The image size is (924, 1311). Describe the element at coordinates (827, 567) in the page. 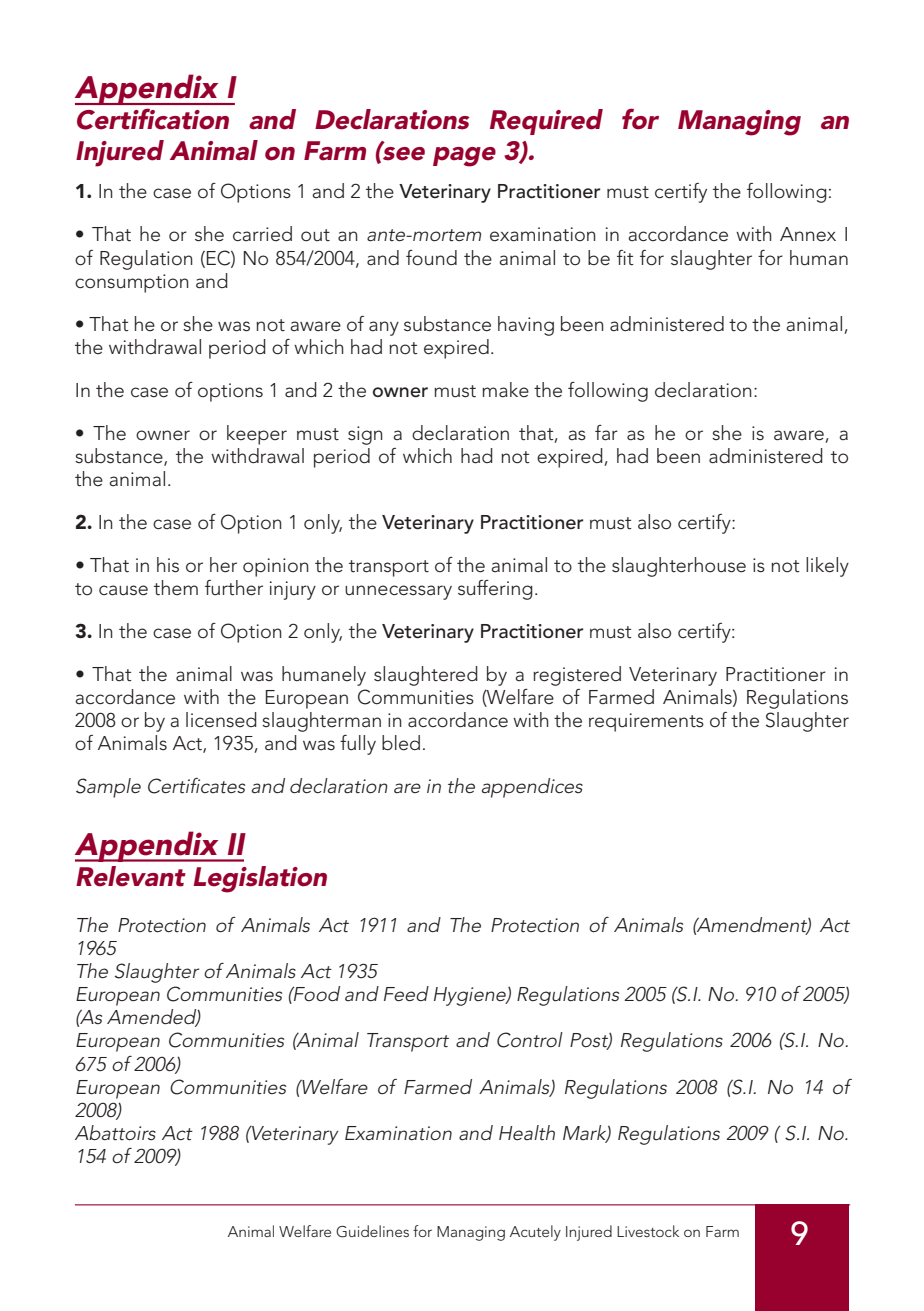

I see `likely` at that location.
